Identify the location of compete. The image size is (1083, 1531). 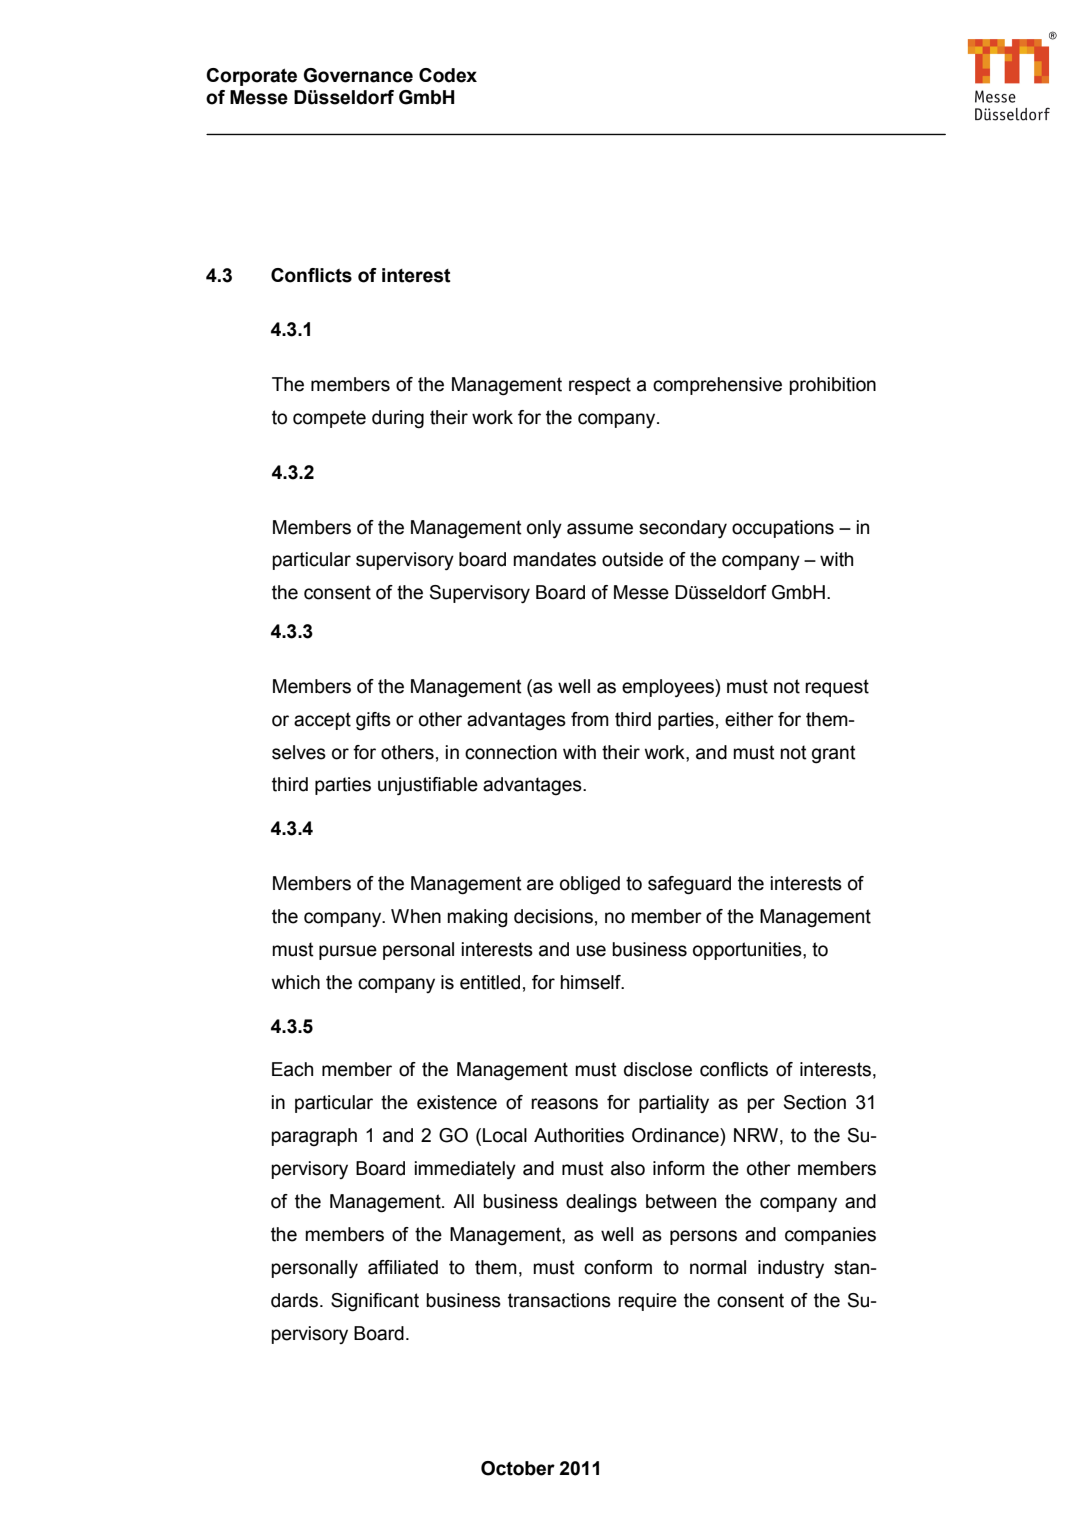
(329, 419).
